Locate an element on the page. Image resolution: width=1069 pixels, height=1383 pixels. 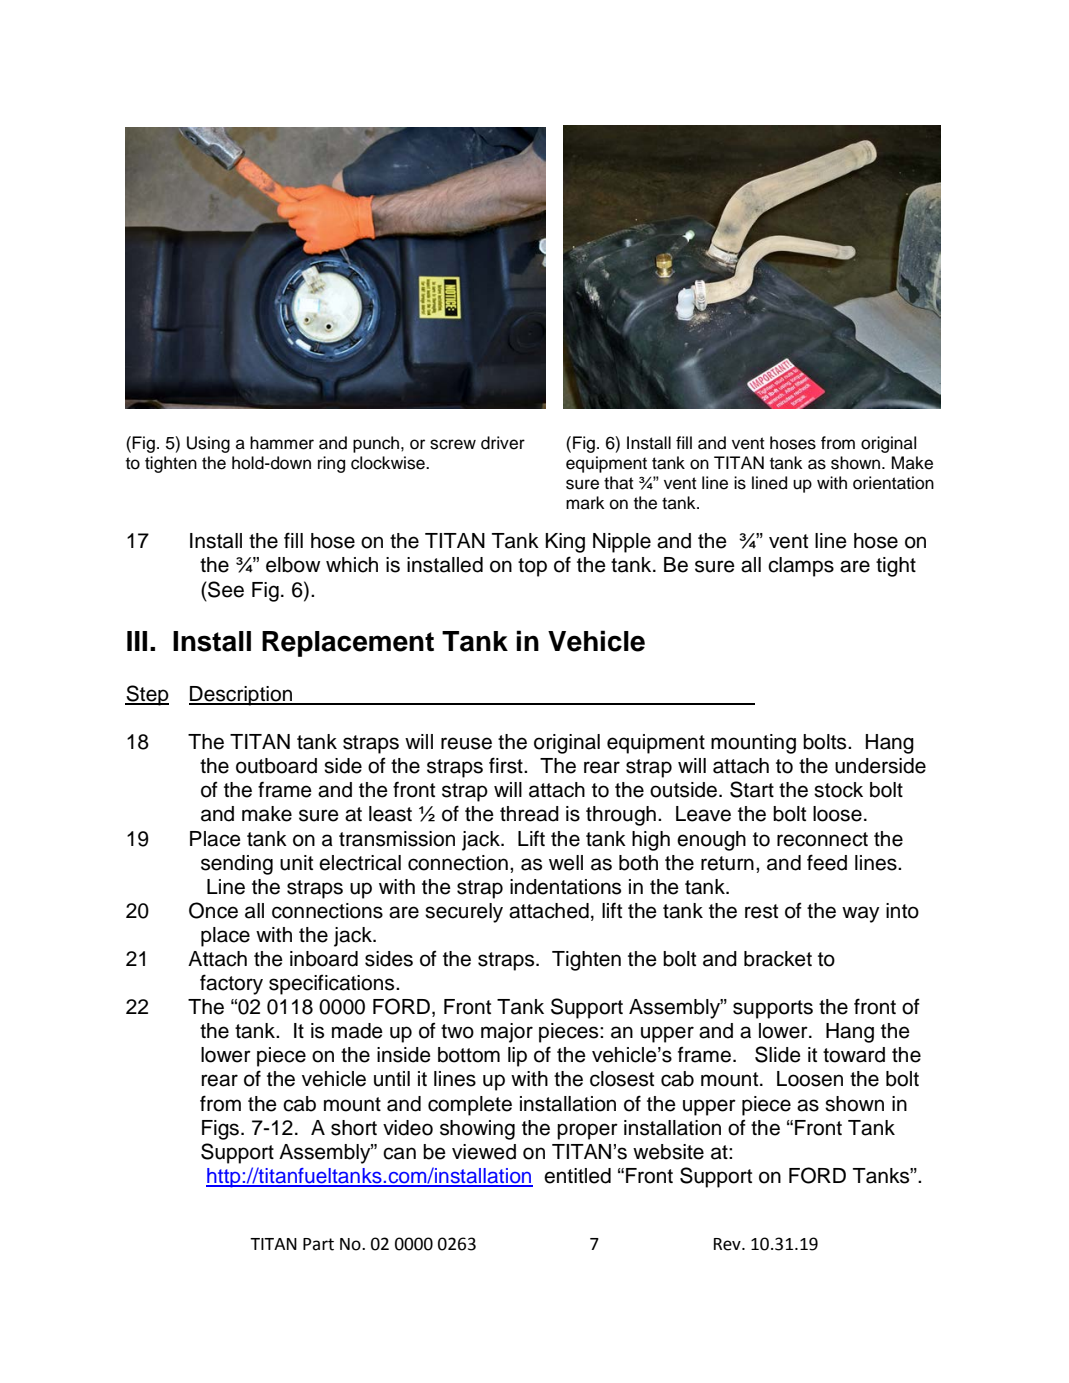
Part is located at coordinates (318, 1244).
